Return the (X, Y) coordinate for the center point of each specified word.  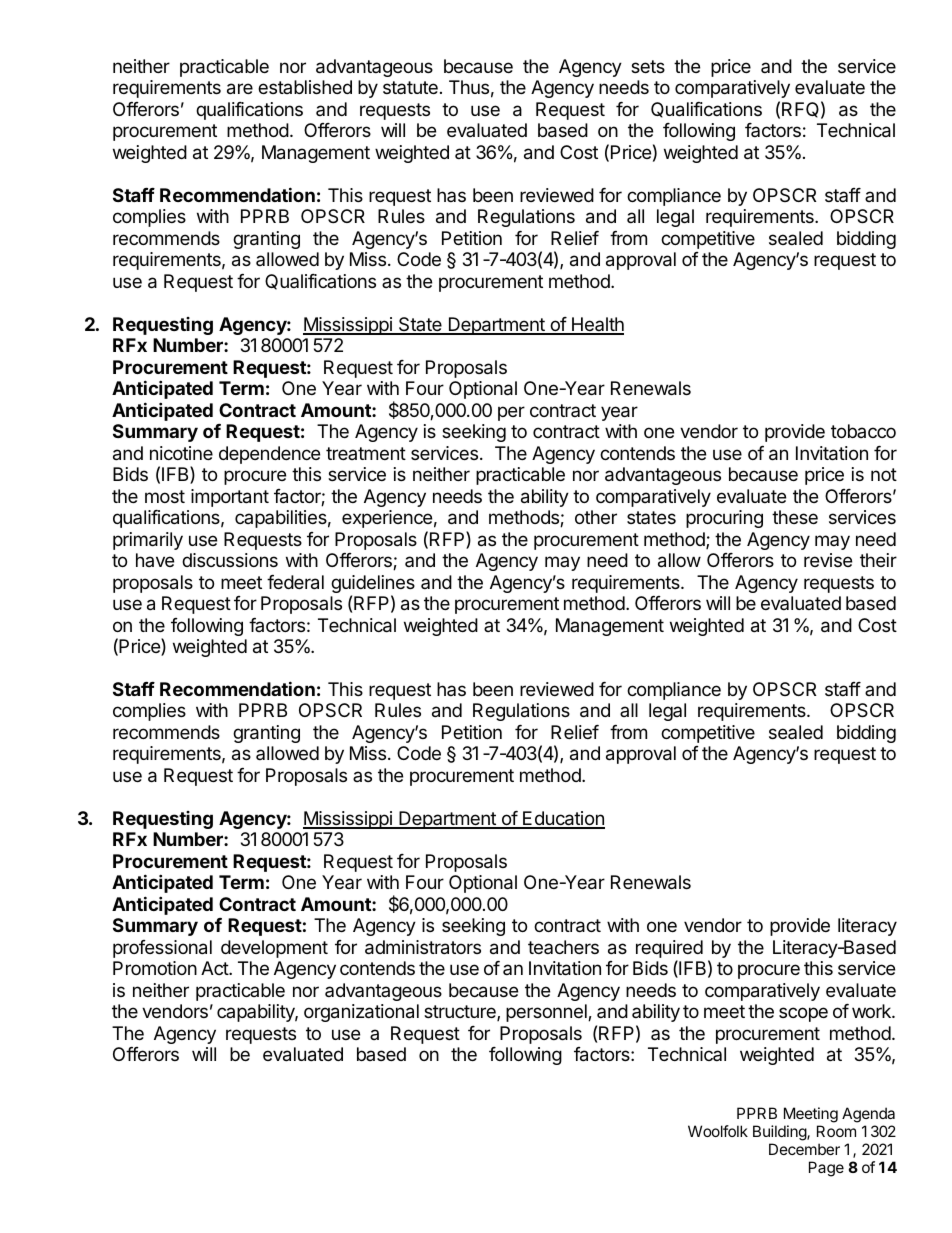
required (669, 950)
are (240, 89)
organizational (361, 1013)
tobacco (863, 431)
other (596, 517)
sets (648, 66)
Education (563, 819)
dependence (269, 455)
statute (410, 87)
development (274, 949)
